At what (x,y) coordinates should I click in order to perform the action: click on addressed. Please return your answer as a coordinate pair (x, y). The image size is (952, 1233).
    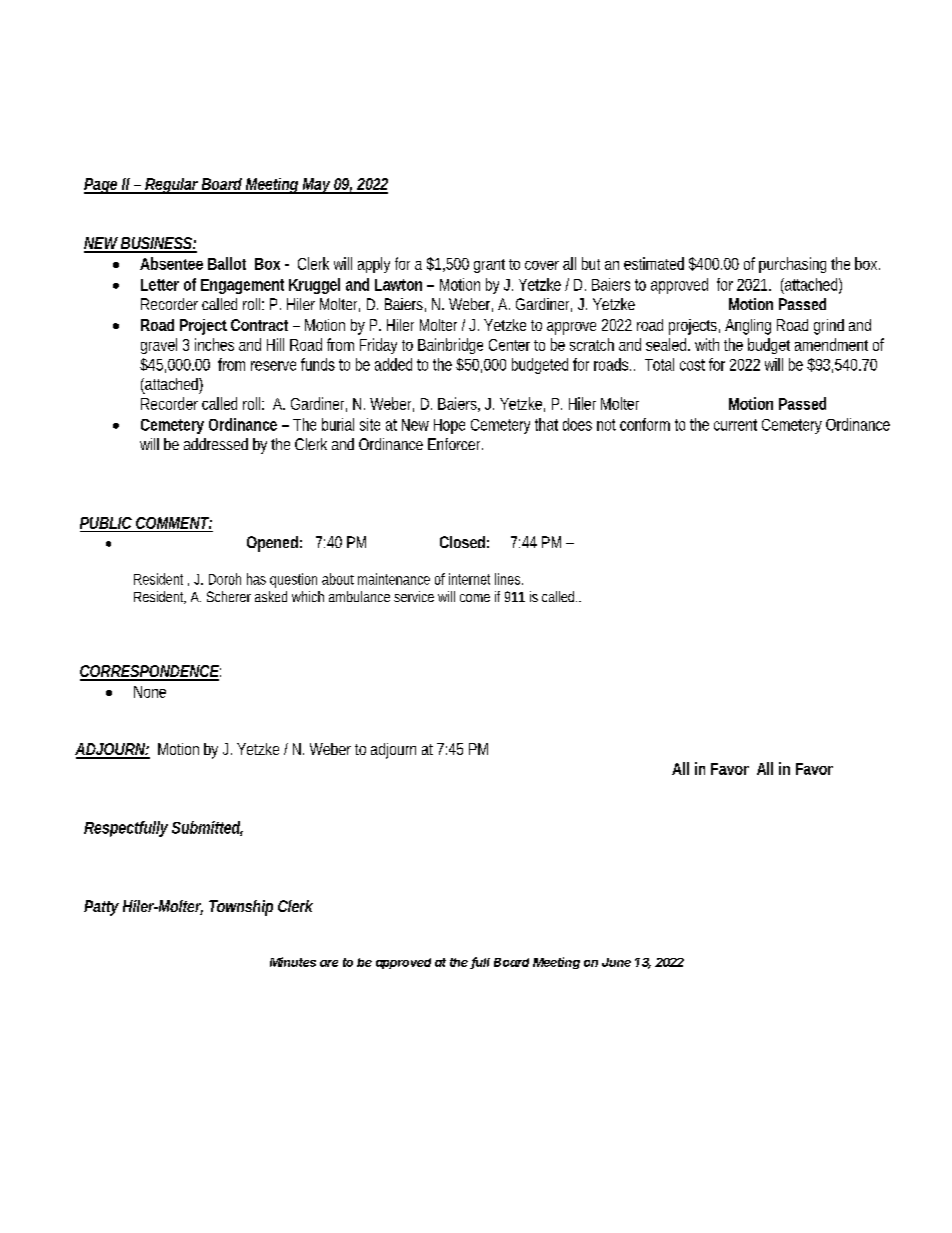
    Looking at the image, I should click on (216, 444).
